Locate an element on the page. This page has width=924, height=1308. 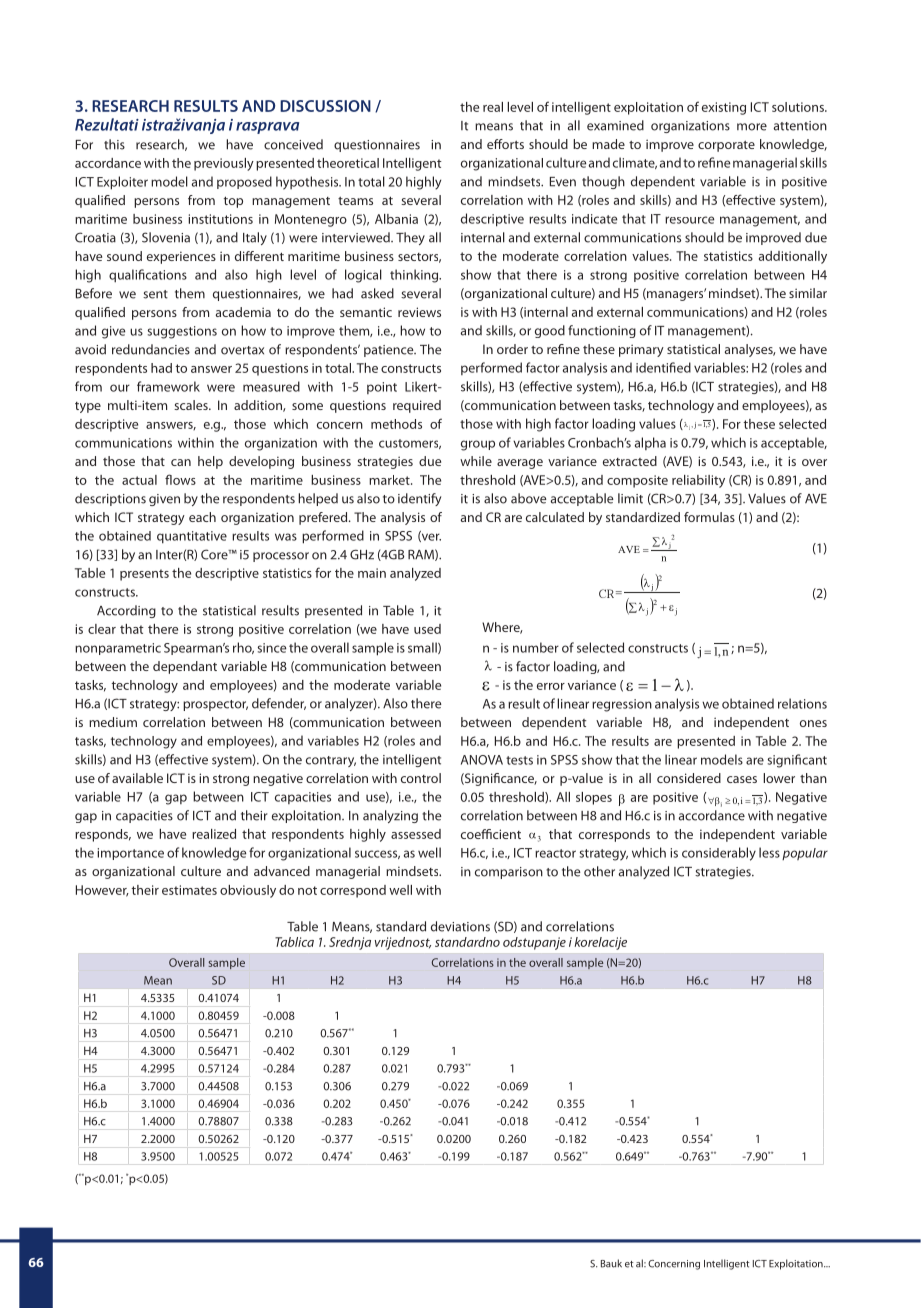
estimates is located at coordinates (189, 890).
